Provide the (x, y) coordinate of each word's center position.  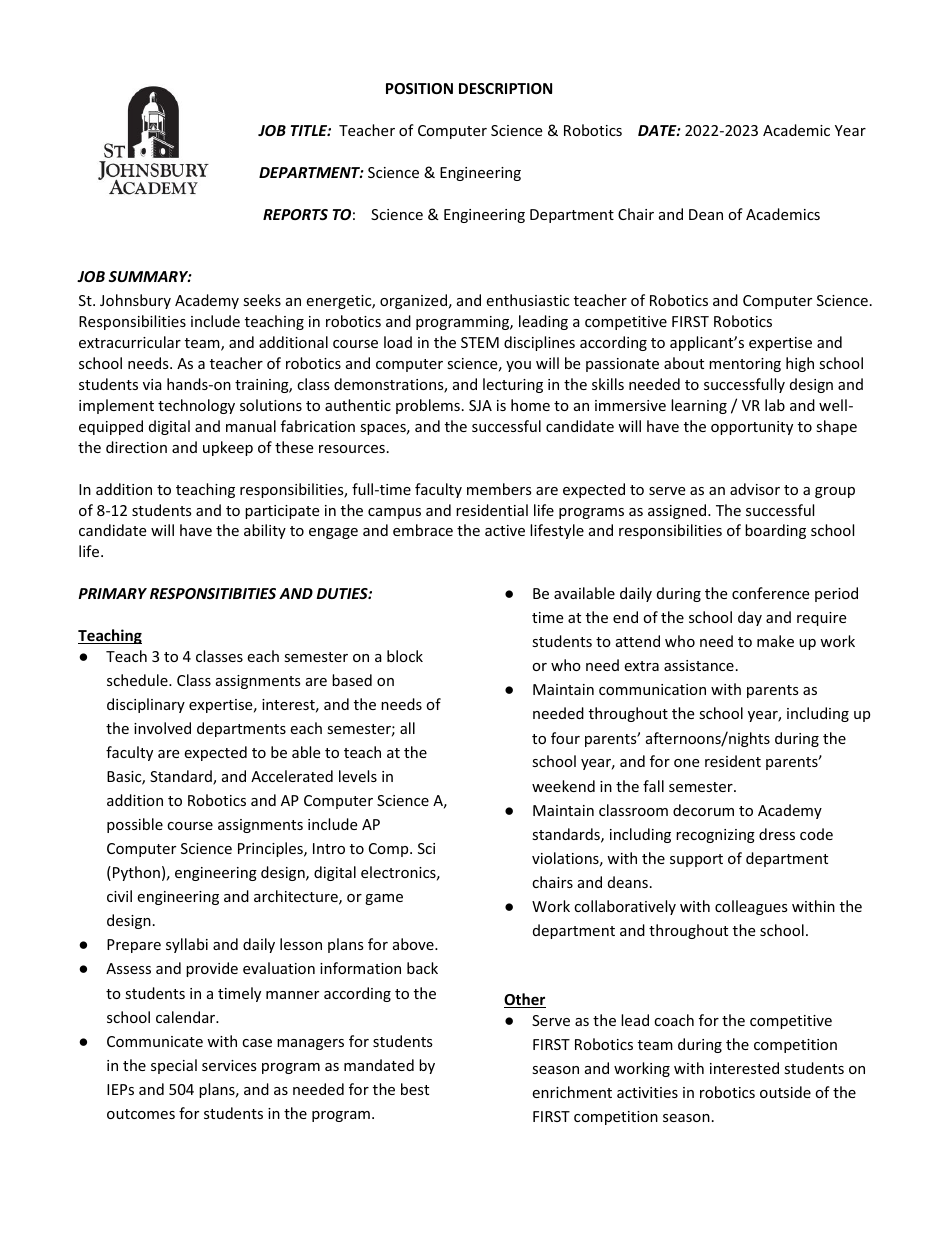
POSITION (419, 88)
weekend (563, 786)
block (405, 656)
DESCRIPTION (505, 88)
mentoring (745, 365)
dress (777, 834)
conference (770, 593)
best (415, 1089)
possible (135, 825)
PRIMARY (112, 593)
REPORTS (295, 214)
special (174, 1066)
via (152, 384)
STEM (480, 342)
